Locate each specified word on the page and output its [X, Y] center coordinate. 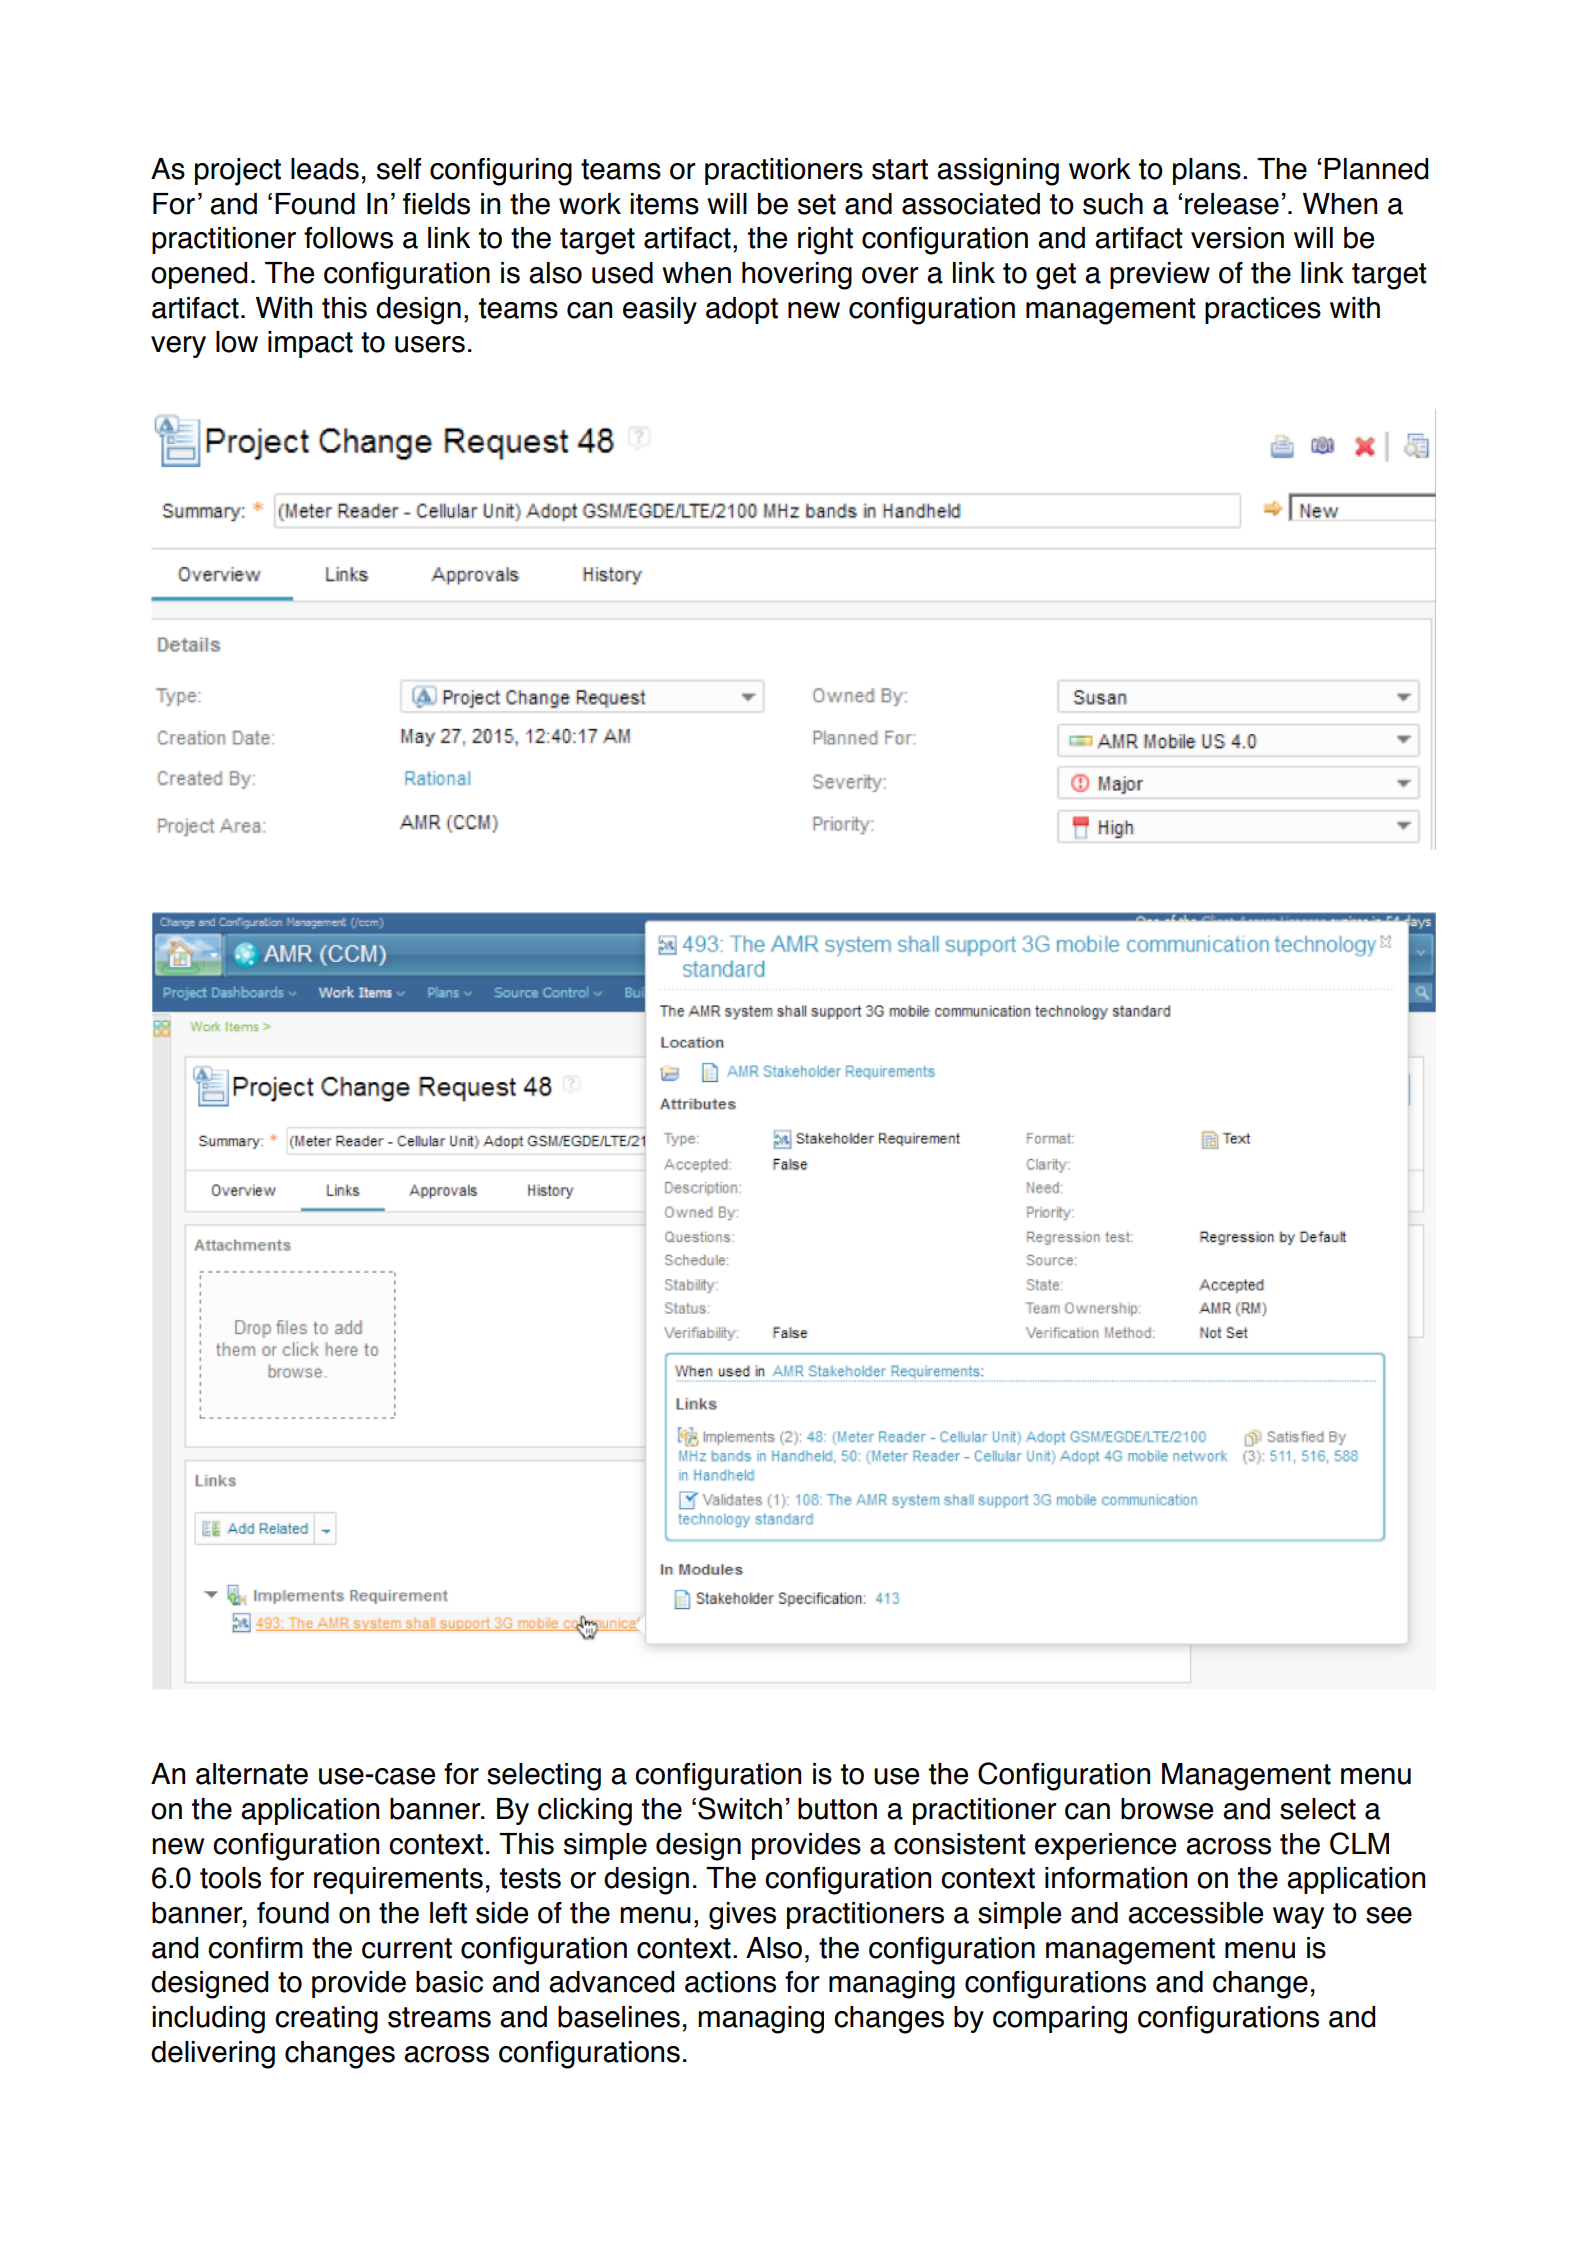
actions [730, 1982]
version [1237, 238]
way [1298, 1918]
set [817, 204]
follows [348, 238]
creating [326, 2020]
